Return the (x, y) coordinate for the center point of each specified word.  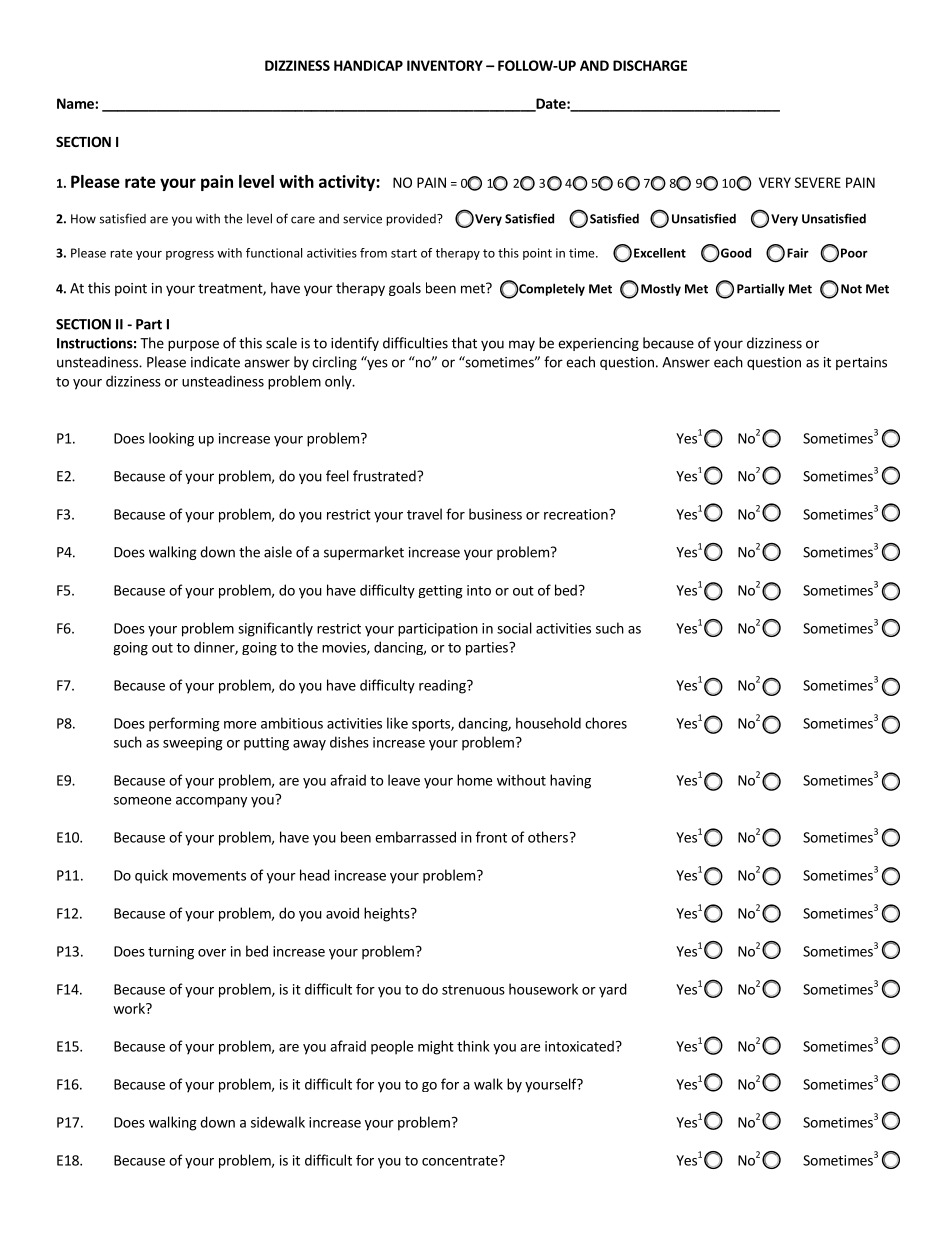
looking (171, 439)
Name (76, 103)
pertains (861, 363)
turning (171, 953)
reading (443, 686)
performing (184, 724)
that (464, 343)
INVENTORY (445, 65)
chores (606, 723)
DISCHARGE (650, 65)
